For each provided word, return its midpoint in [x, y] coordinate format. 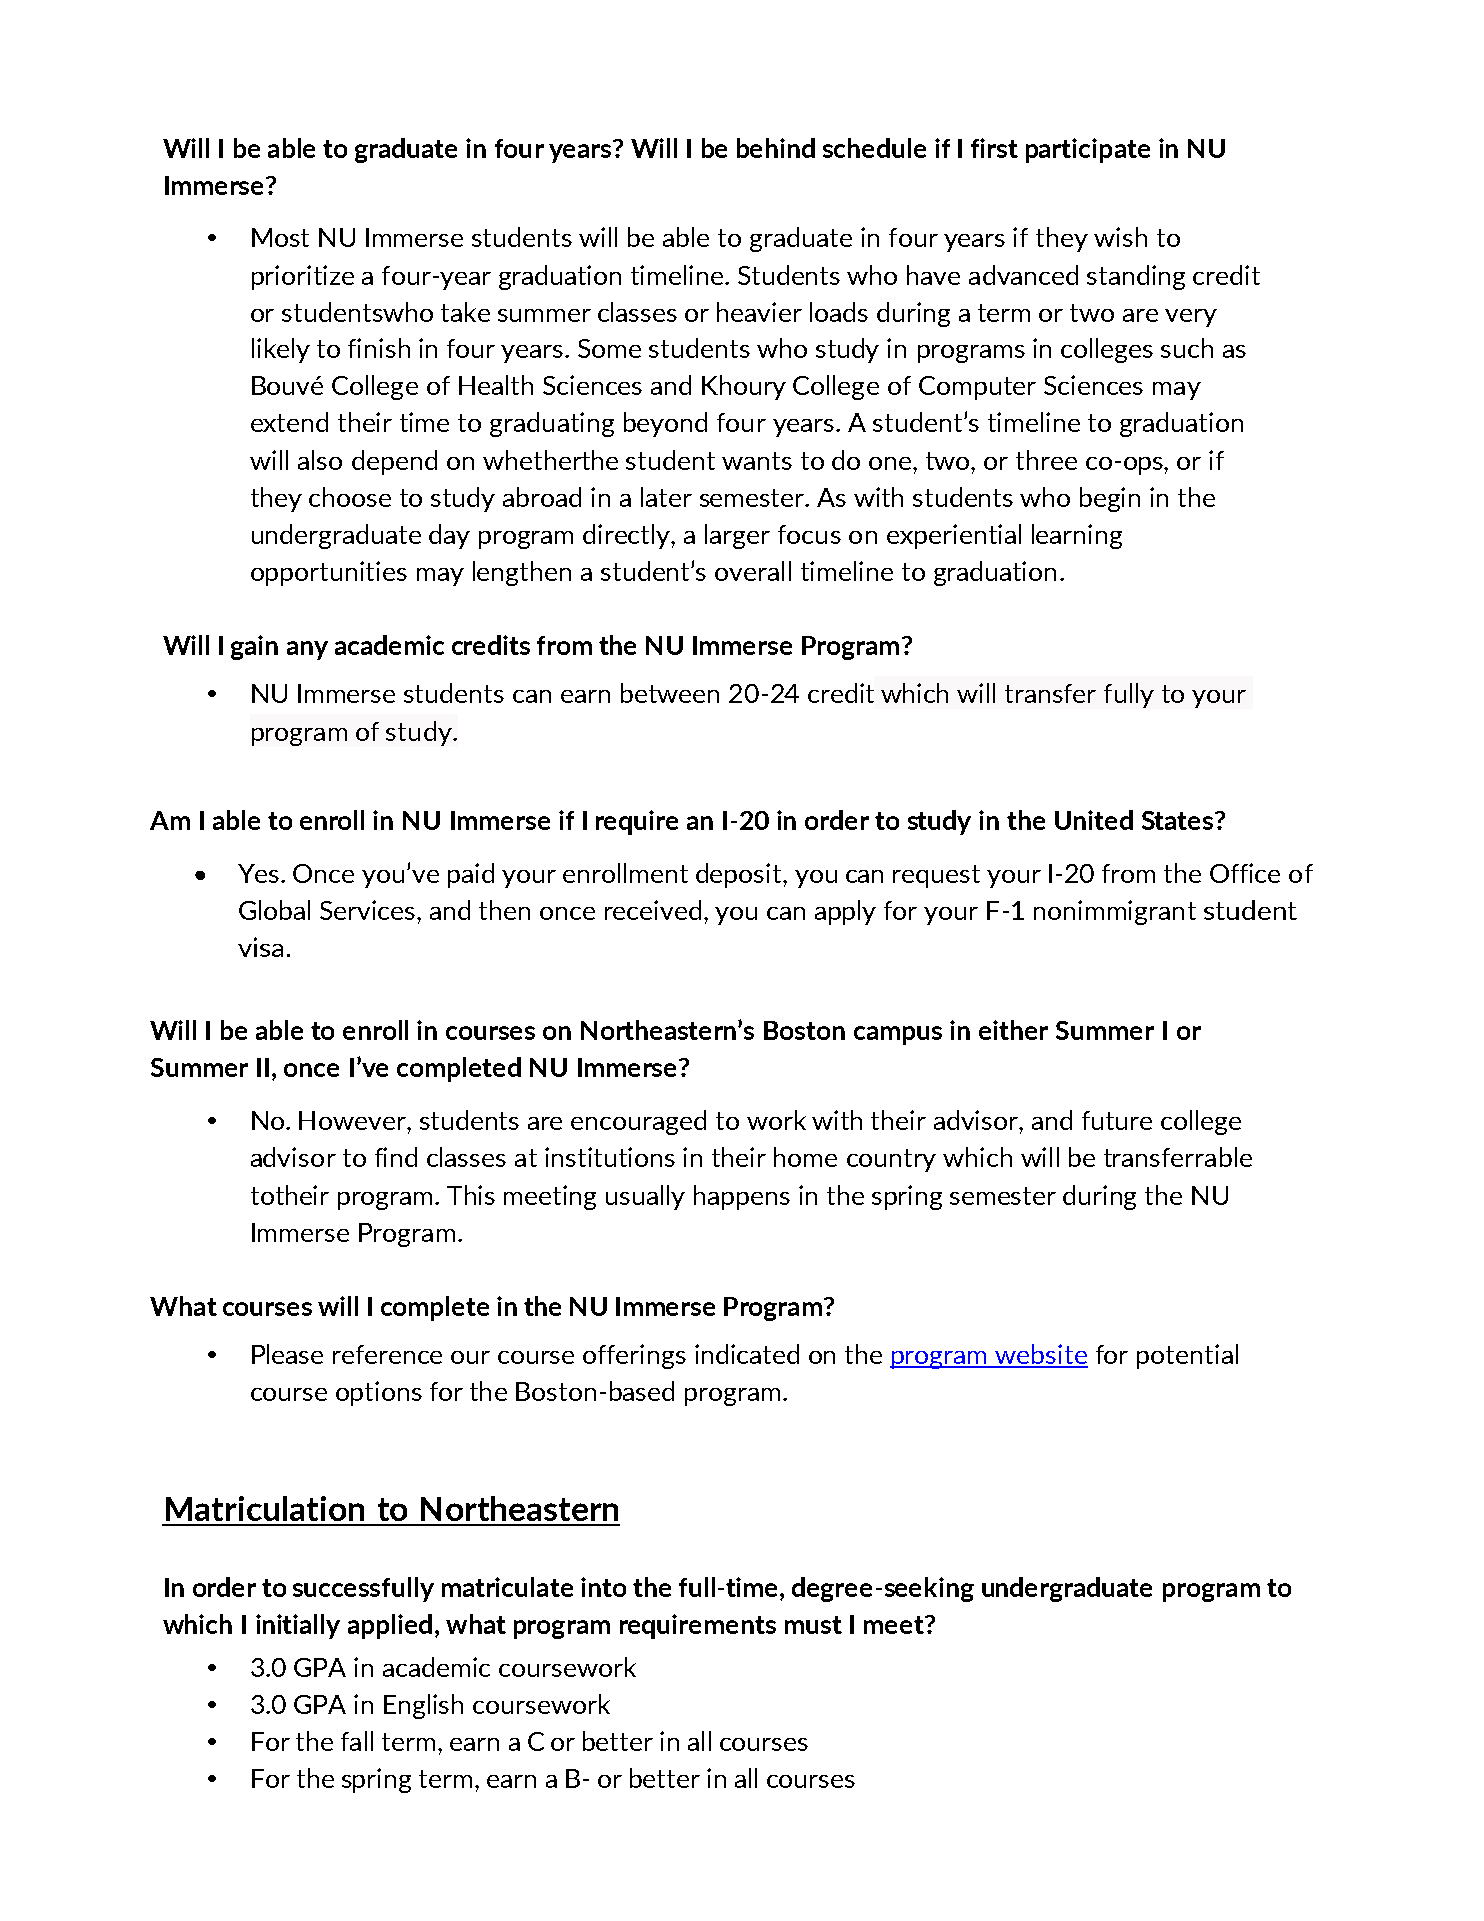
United [1094, 820]
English [423, 1706]
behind [776, 148]
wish [1120, 237]
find [396, 1157]
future [1117, 1120]
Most [280, 237]
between [670, 693]
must [813, 1625]
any [307, 650]
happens [742, 1197]
